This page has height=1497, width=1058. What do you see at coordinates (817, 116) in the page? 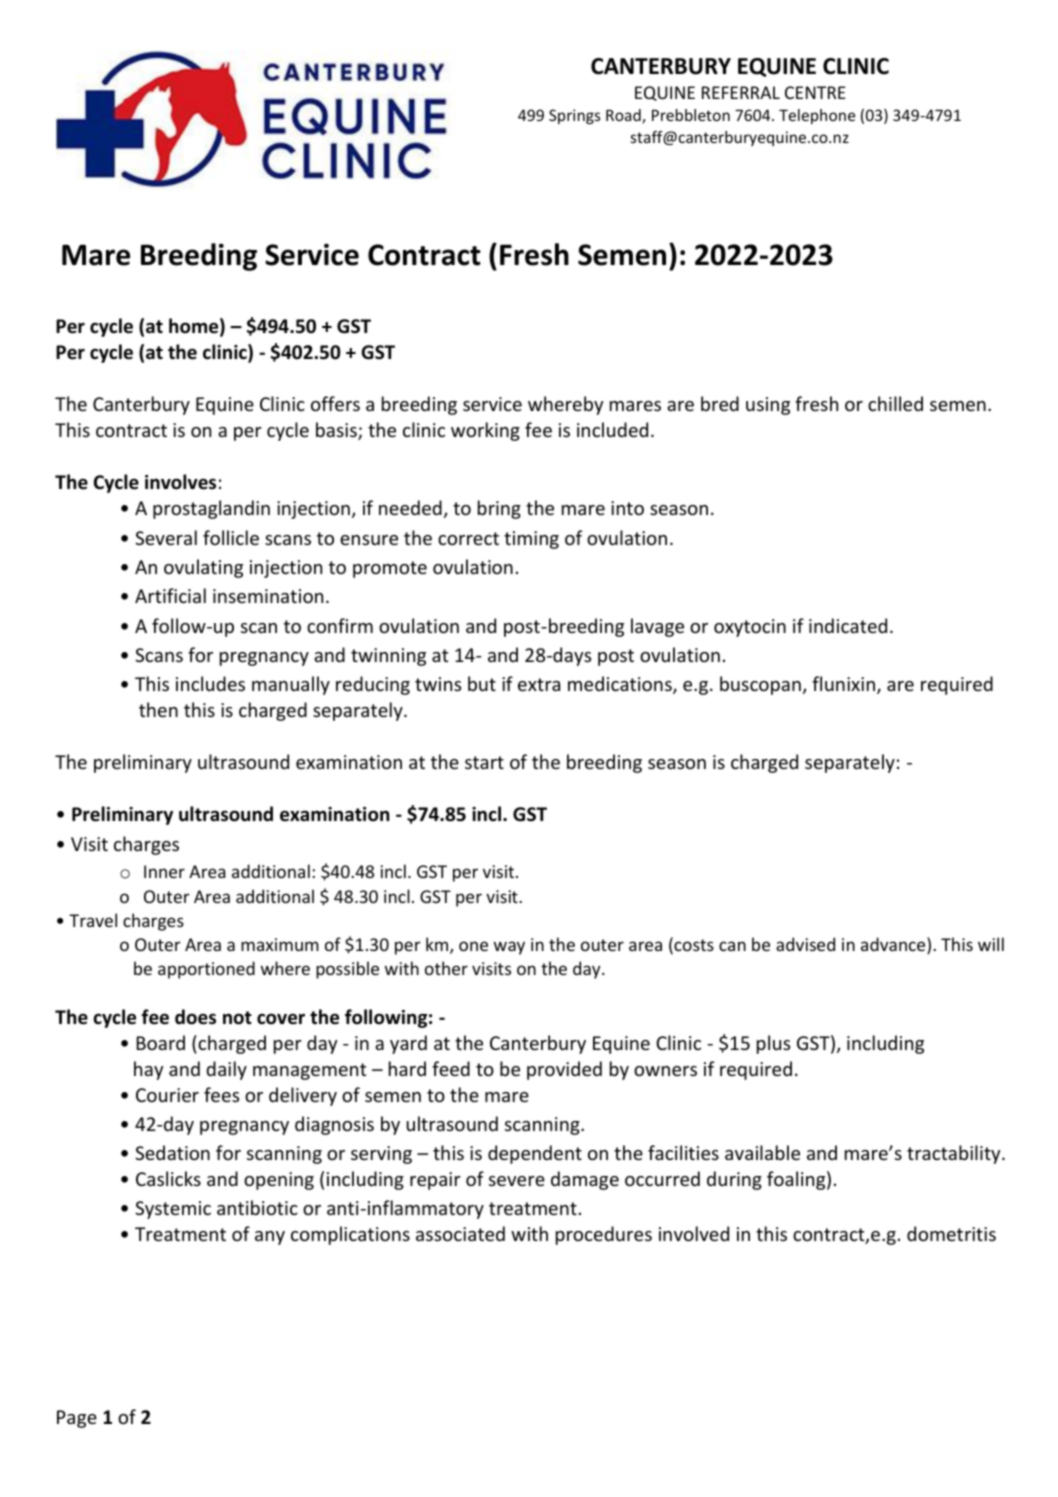
I see `Telephone` at bounding box center [817, 116].
